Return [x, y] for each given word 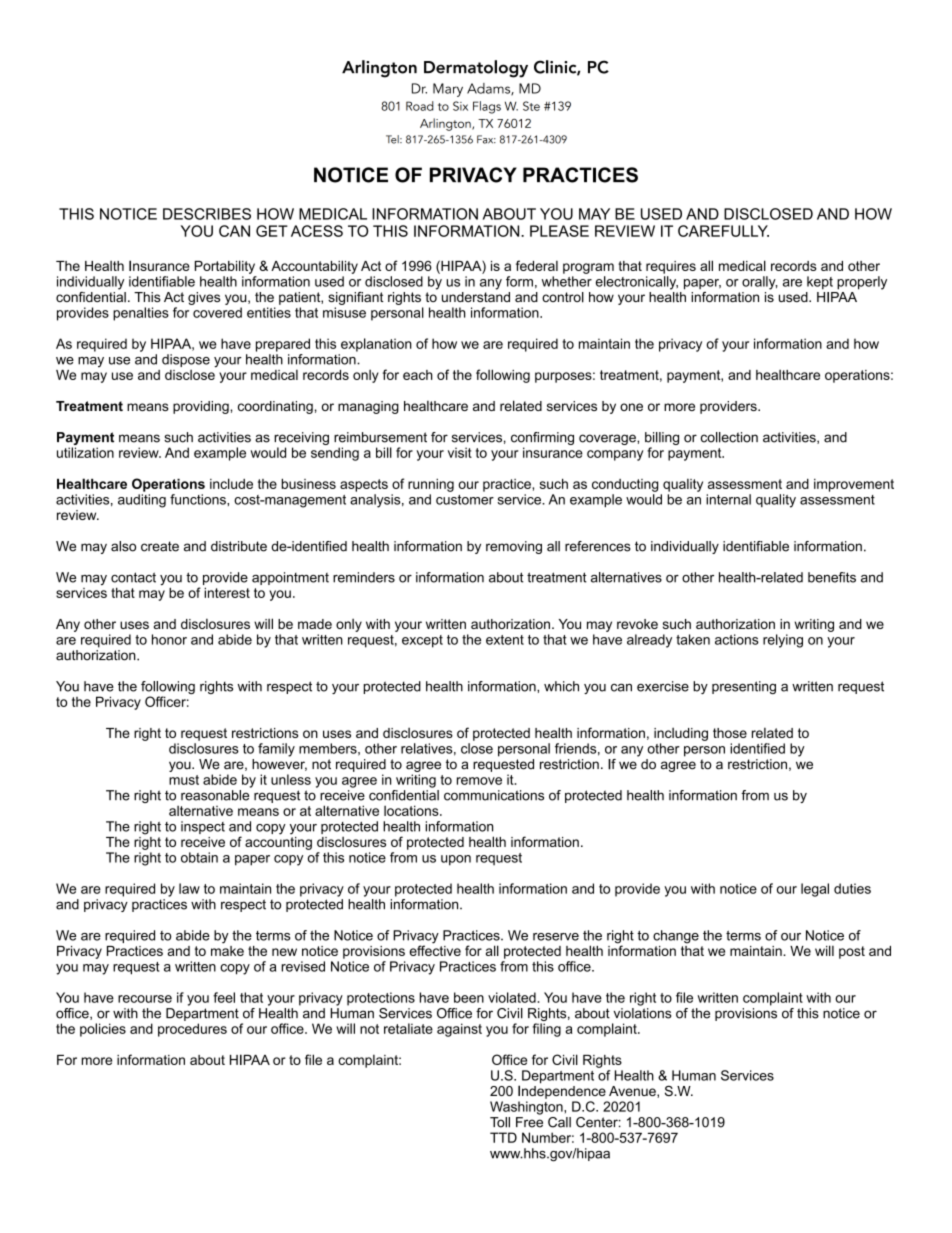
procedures [192, 1030]
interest [227, 592]
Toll [500, 1122]
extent [505, 640]
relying [783, 641]
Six [460, 106]
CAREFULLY [723, 231]
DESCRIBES [207, 214]
